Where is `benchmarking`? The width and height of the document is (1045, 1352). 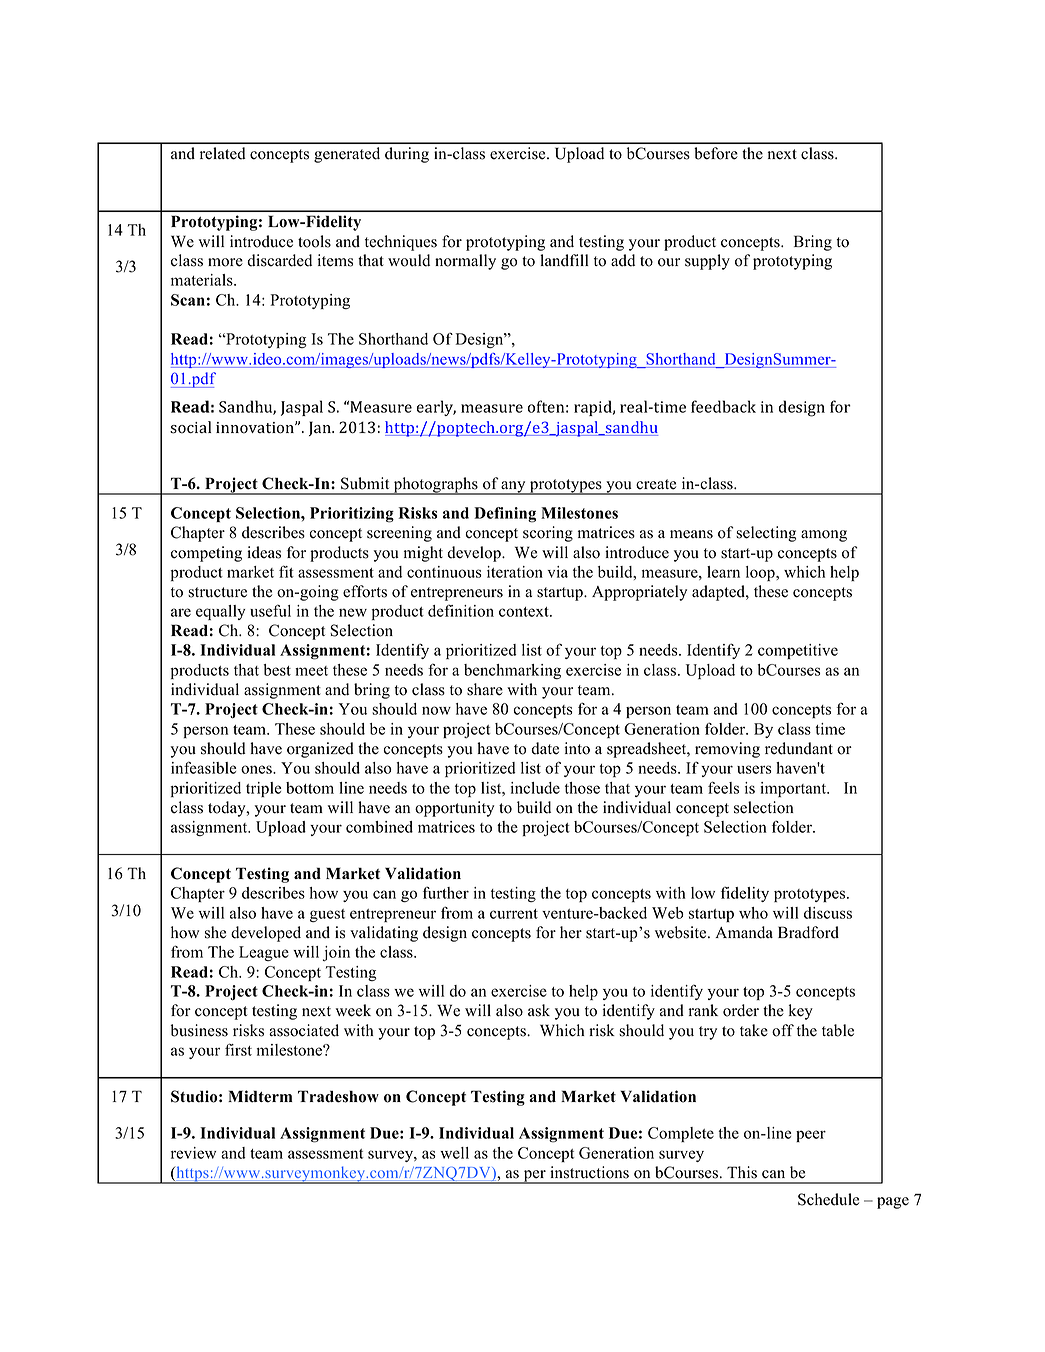 benchmarking is located at coordinates (512, 671).
